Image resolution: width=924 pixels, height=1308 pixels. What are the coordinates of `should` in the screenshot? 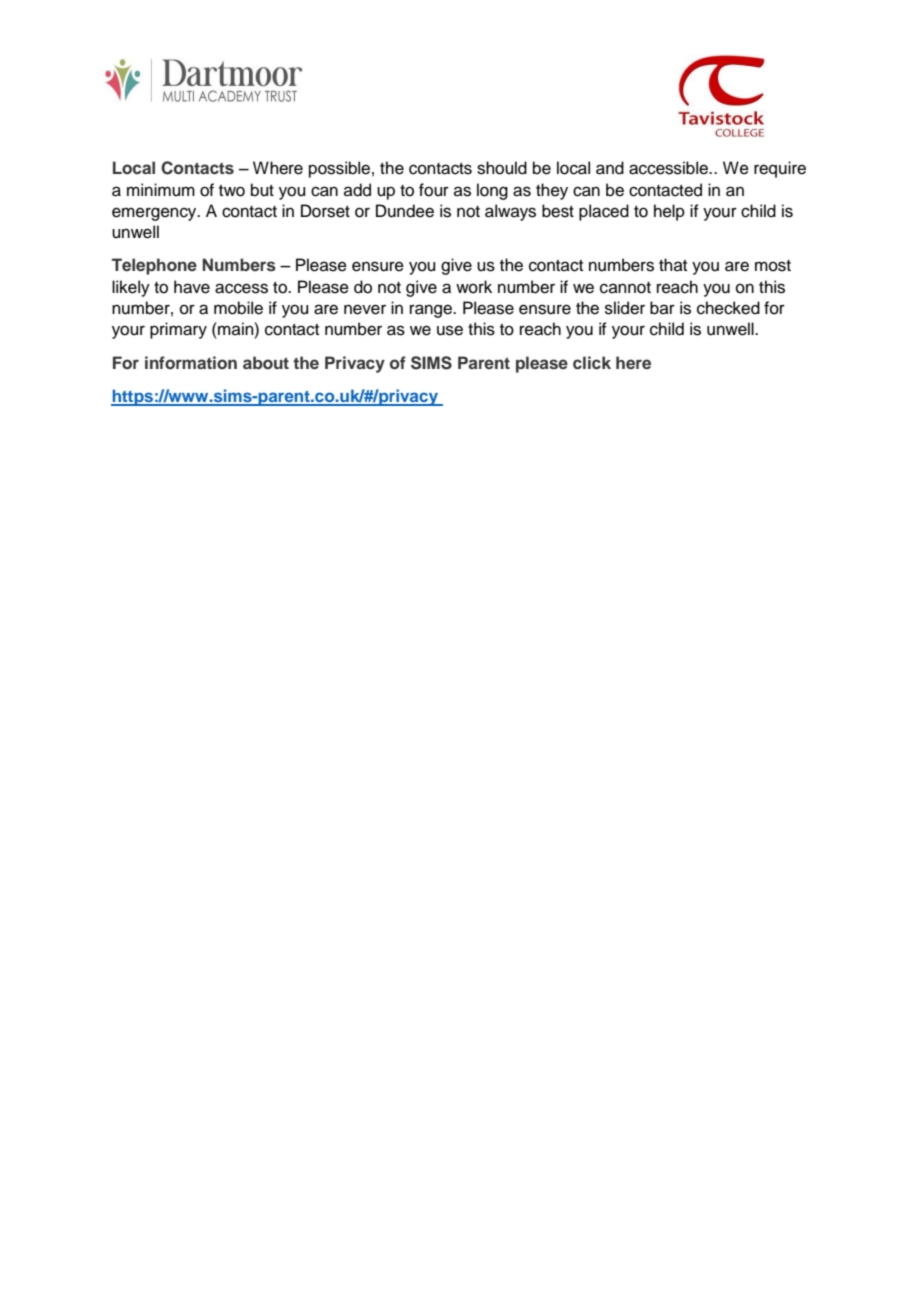 It's located at (502, 168).
